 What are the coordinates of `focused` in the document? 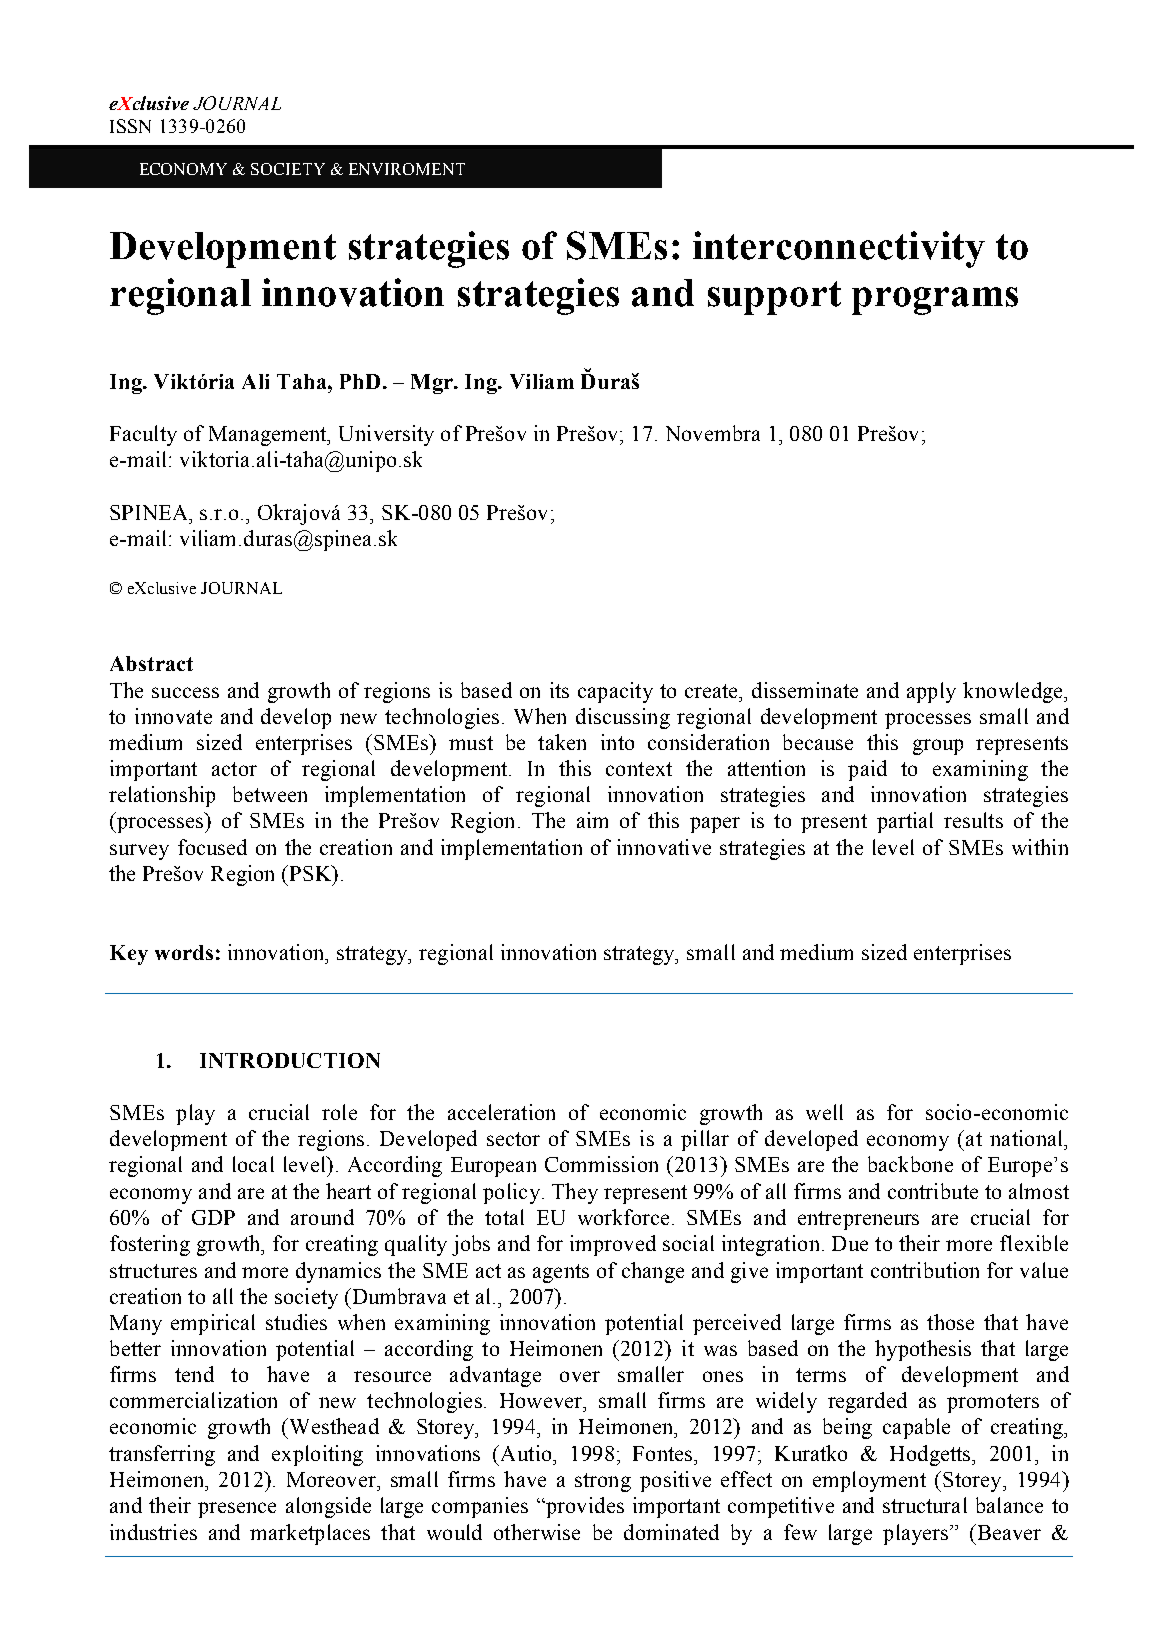 It's located at (212, 847).
